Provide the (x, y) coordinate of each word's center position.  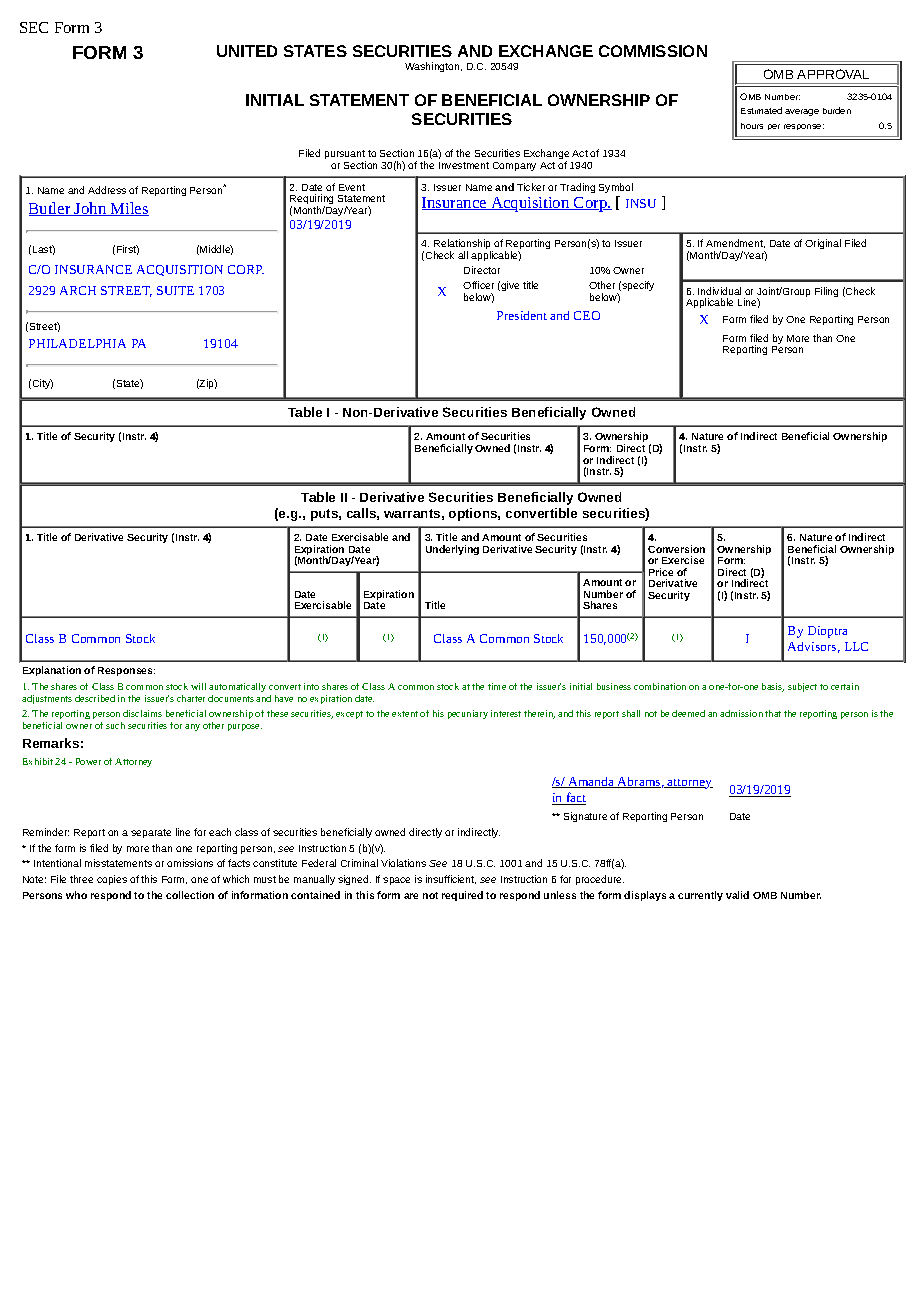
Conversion (676, 549)
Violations (403, 863)
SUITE (175, 290)
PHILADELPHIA (77, 343)
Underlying (452, 550)
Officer (478, 285)
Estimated (761, 110)
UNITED (247, 51)
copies (112, 880)
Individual (719, 291)
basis (773, 687)
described (95, 698)
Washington (433, 67)
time (497, 686)
